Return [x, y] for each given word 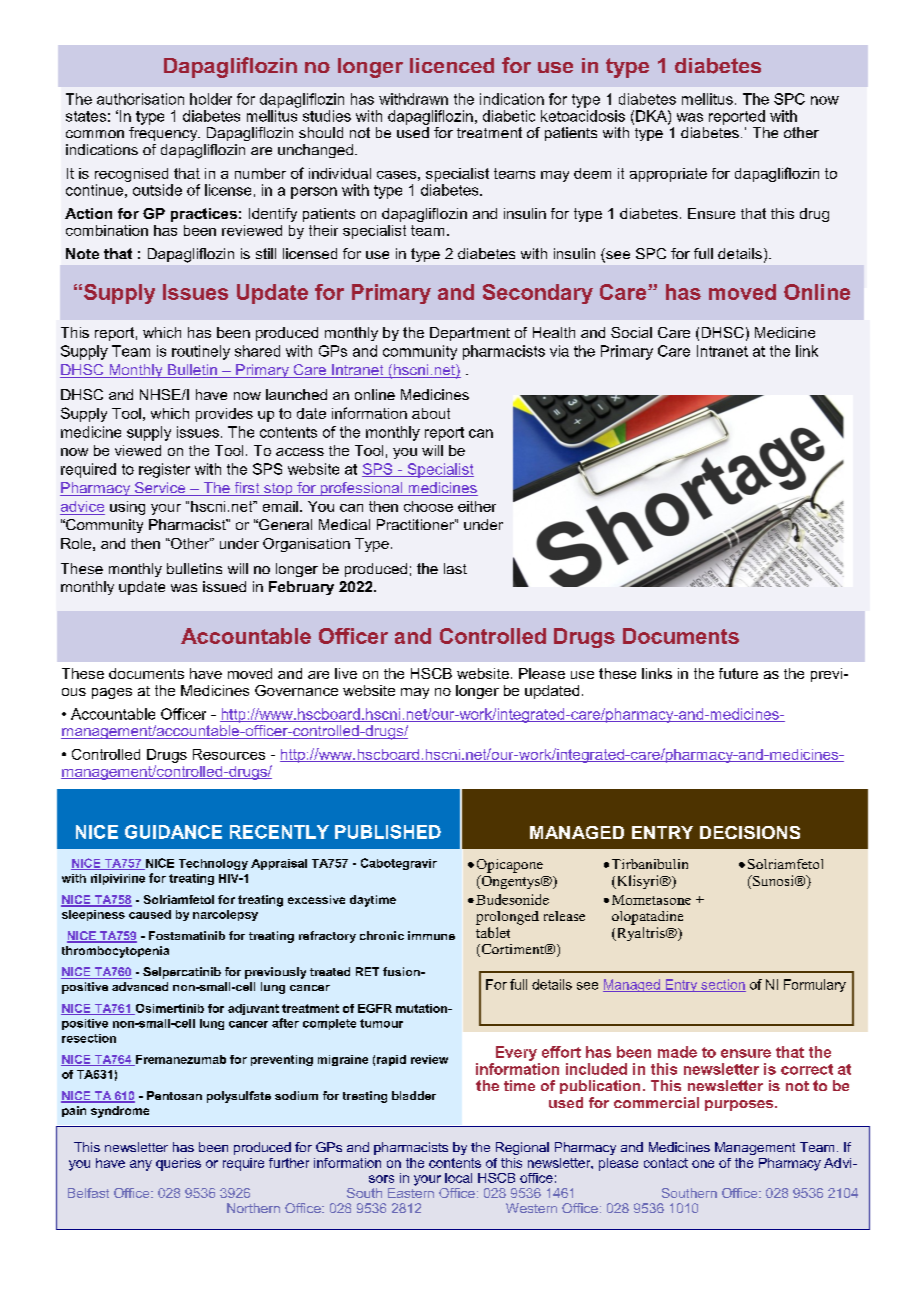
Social [631, 332]
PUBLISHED [388, 832]
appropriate [668, 175]
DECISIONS [750, 832]
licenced [452, 65]
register [164, 470]
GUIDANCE [173, 832]
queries [178, 1164]
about [431, 413]
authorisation [140, 99]
